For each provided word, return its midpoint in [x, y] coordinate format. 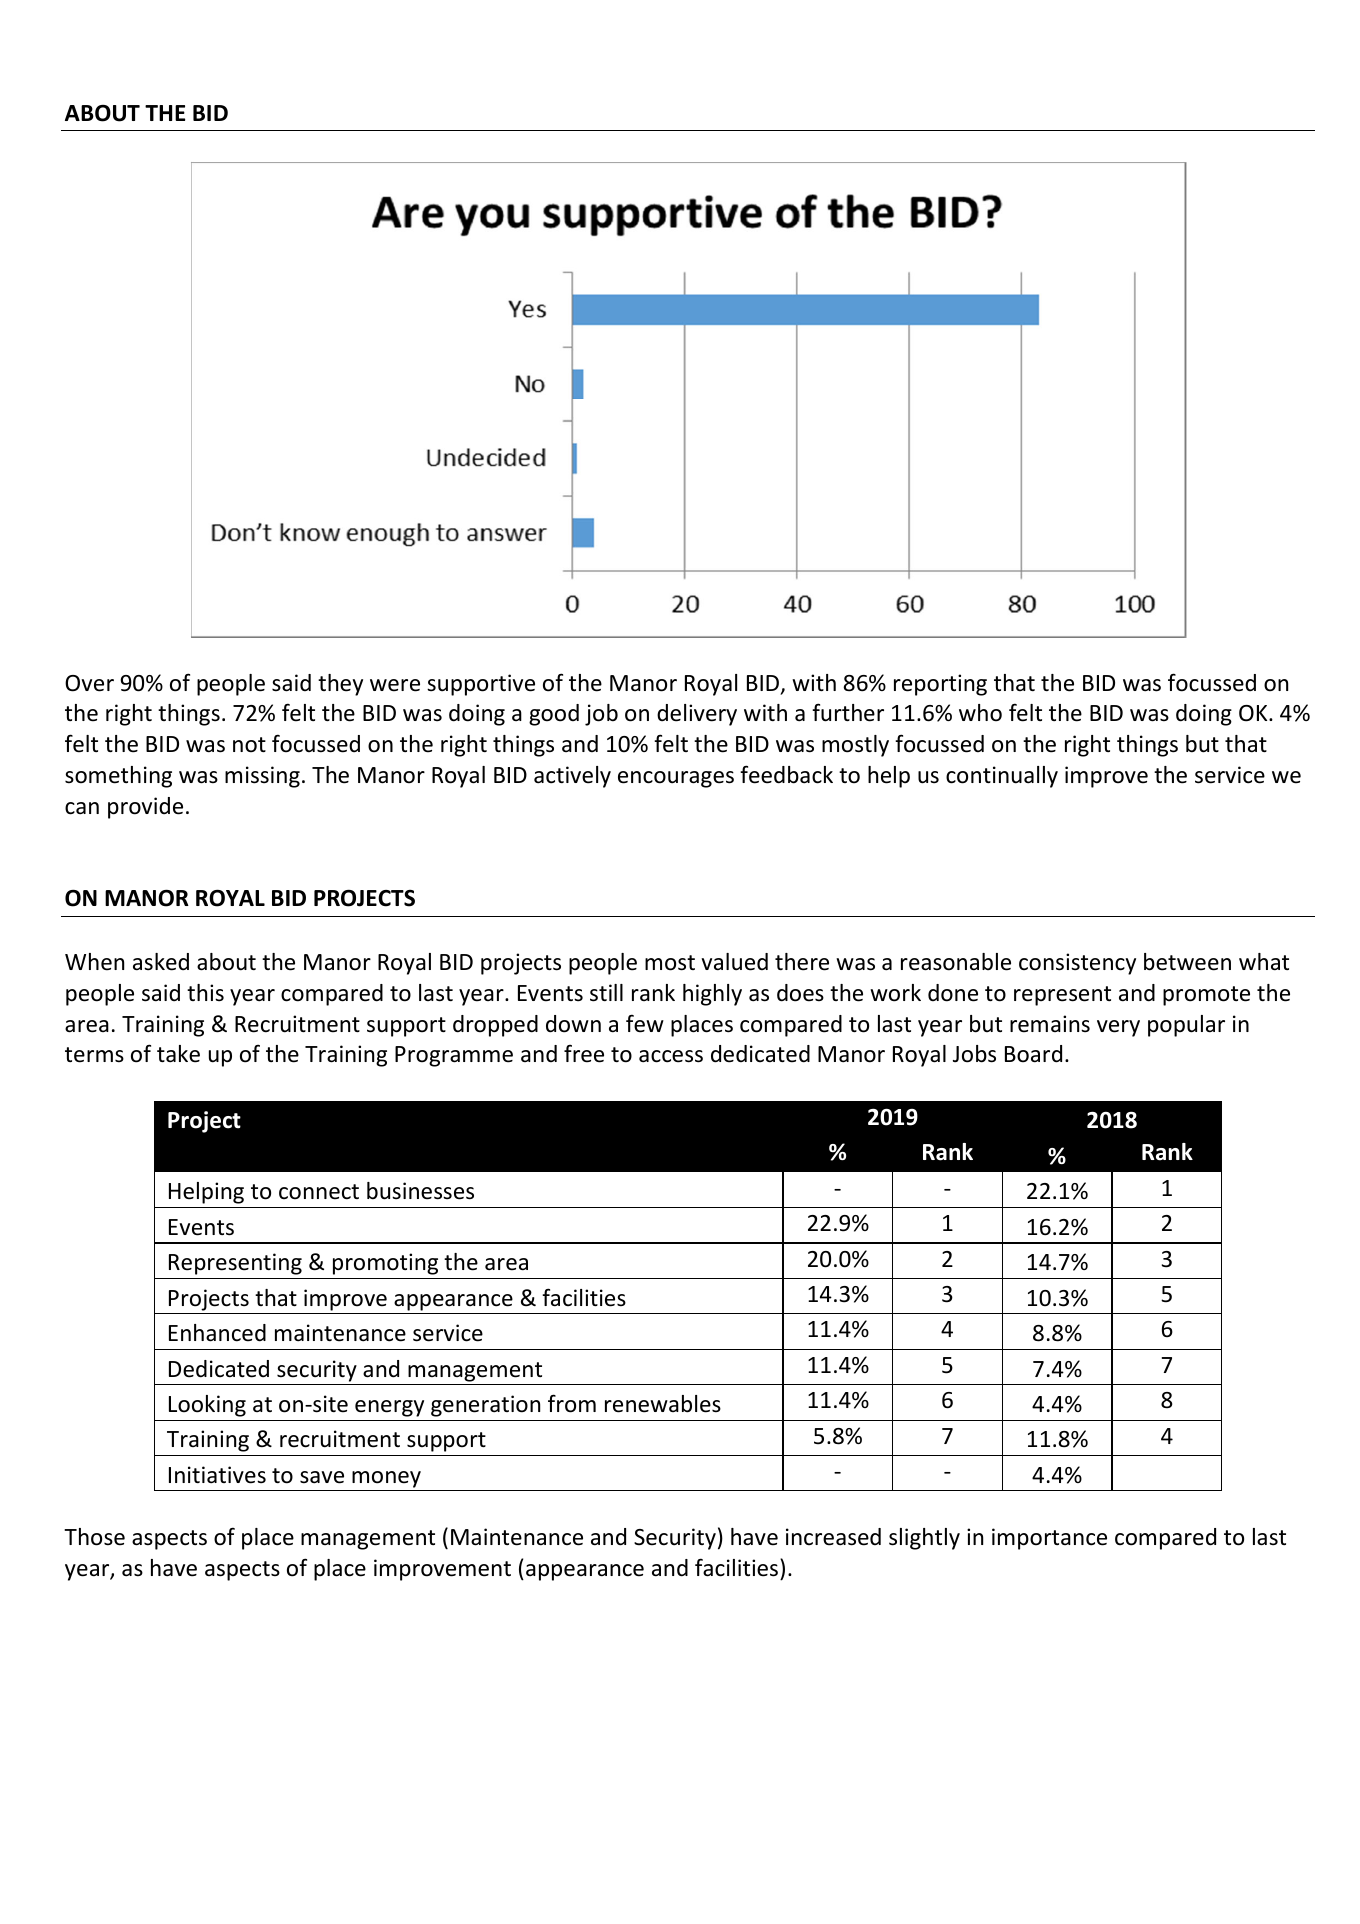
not [249, 745]
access [671, 1056]
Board [1033, 1054]
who [980, 713]
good [554, 715]
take [178, 1054]
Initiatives [217, 1475]
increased [833, 1537]
